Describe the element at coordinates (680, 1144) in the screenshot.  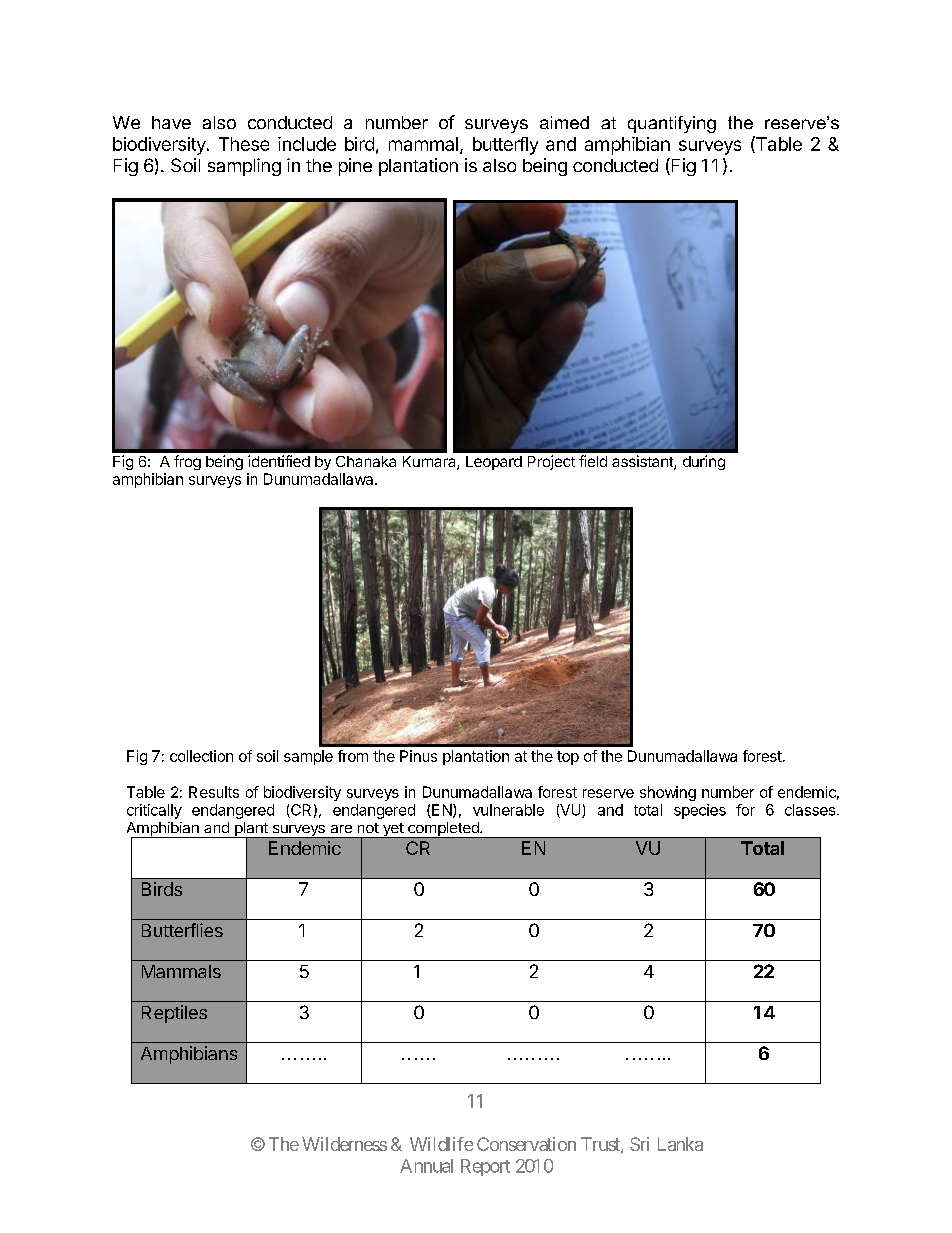
I see `Lanka` at that location.
